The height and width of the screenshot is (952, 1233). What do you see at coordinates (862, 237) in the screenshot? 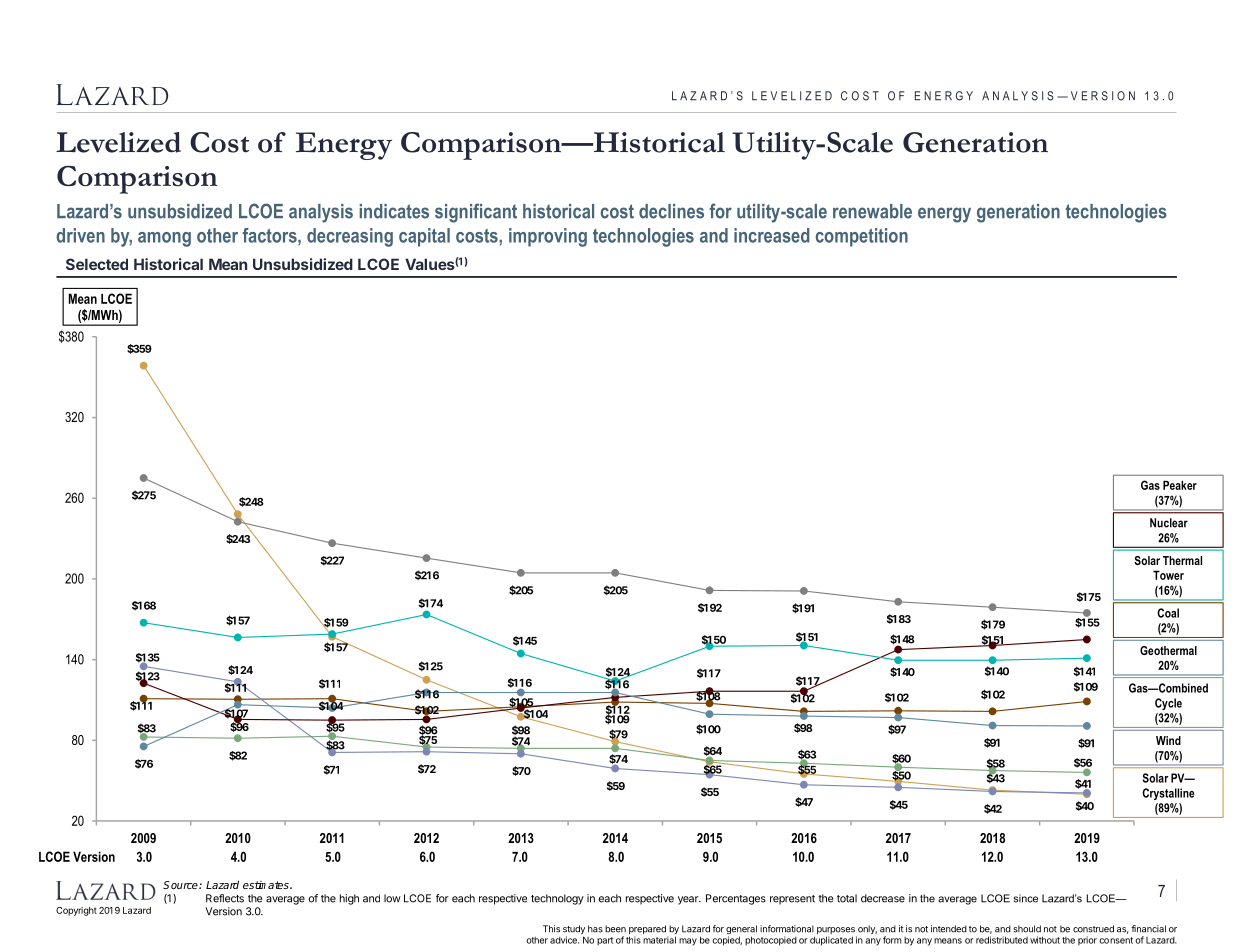
I see `competition` at bounding box center [862, 237].
